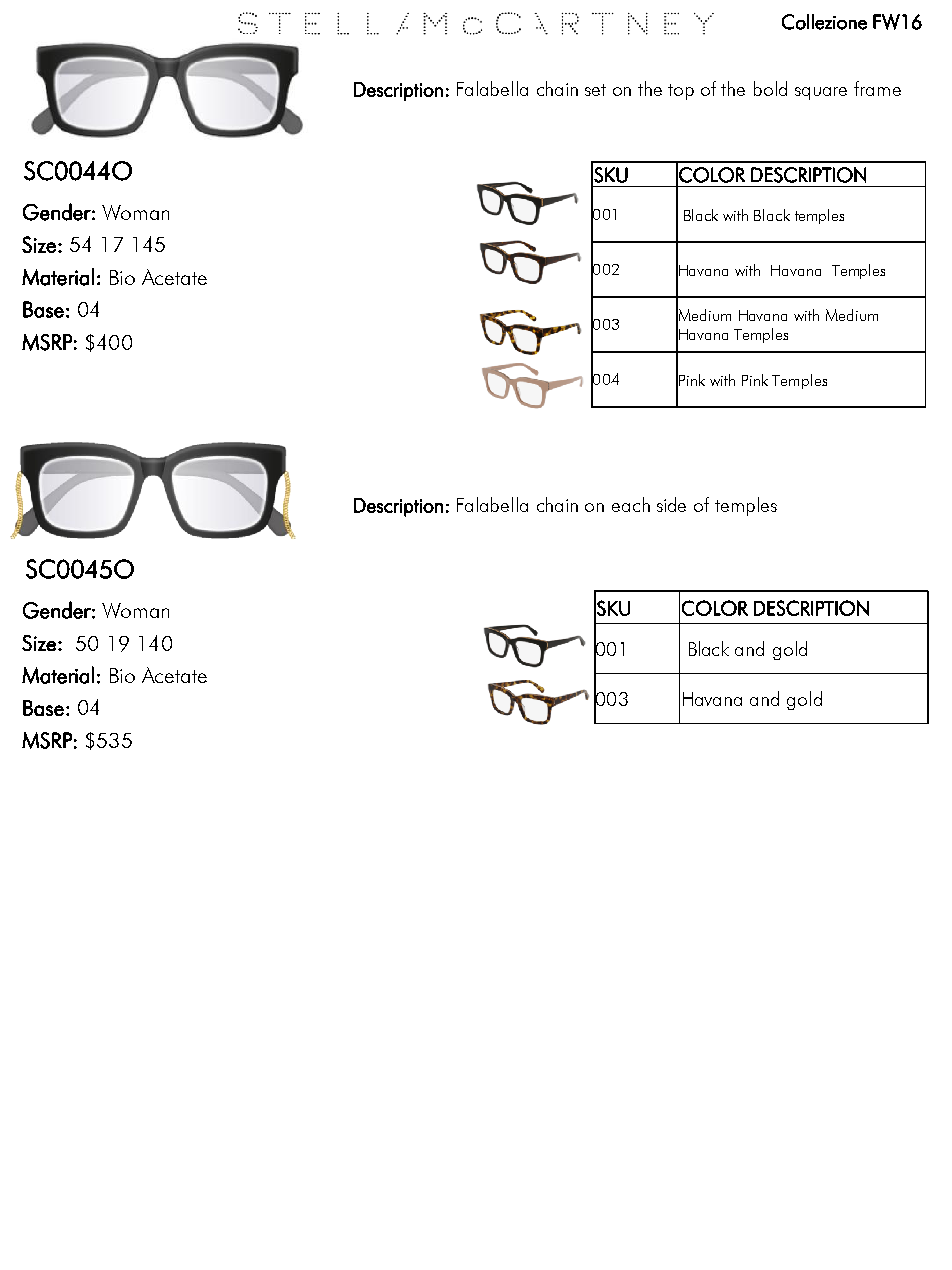  Describe the element at coordinates (631, 504) in the page. I see `each` at that location.
